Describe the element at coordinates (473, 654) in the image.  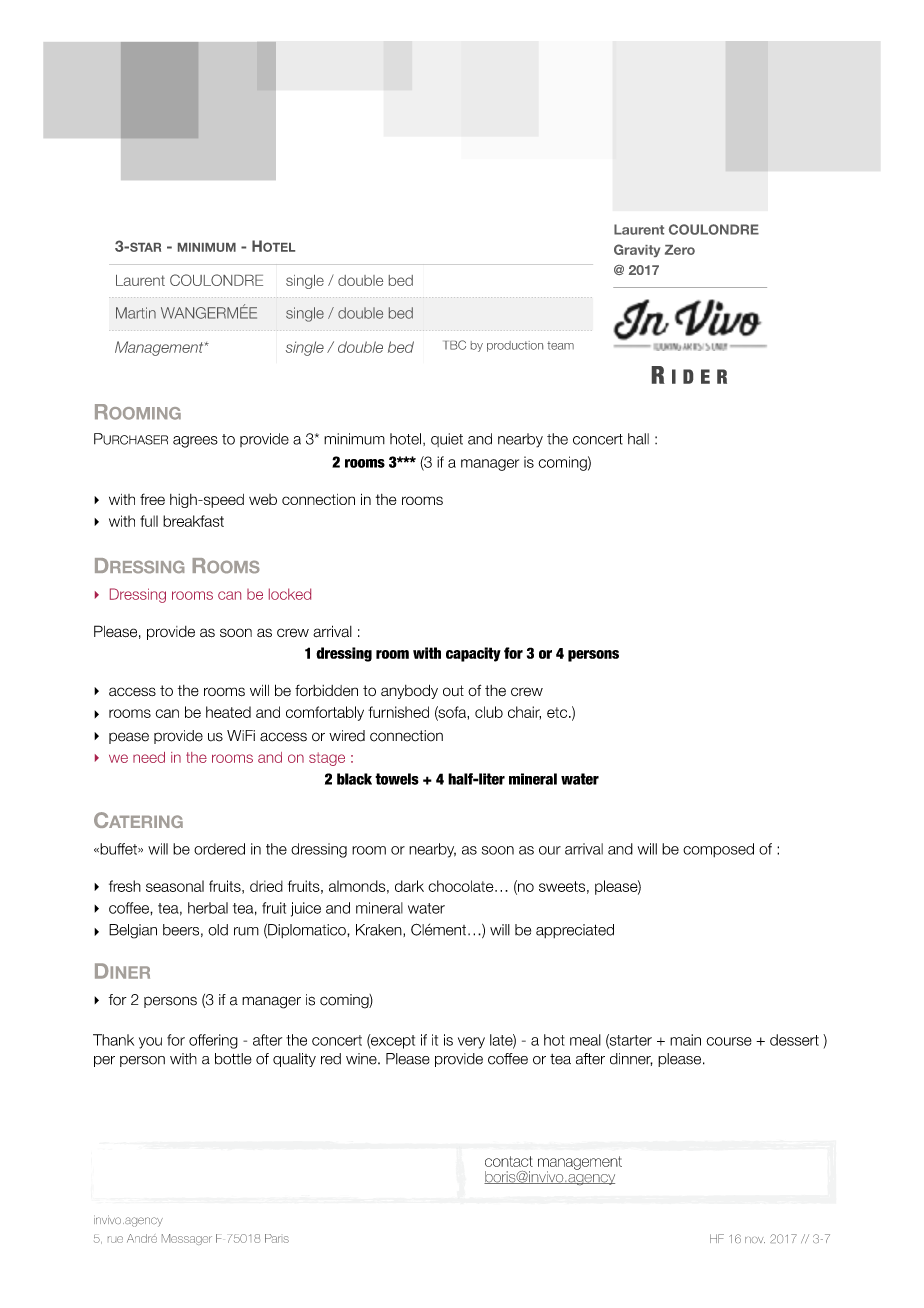
I see `capacity` at that location.
